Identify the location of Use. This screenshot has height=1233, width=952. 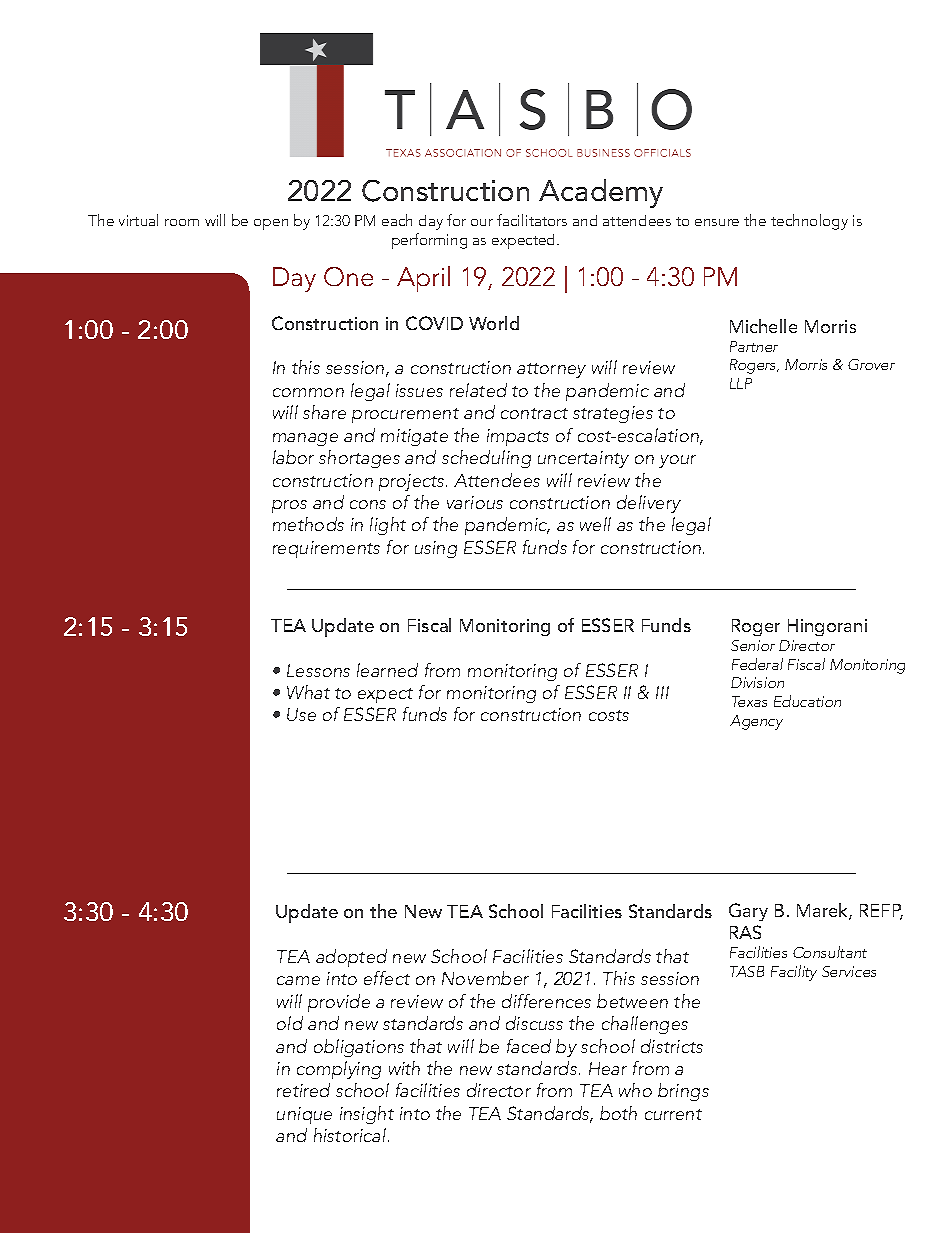
(301, 714).
